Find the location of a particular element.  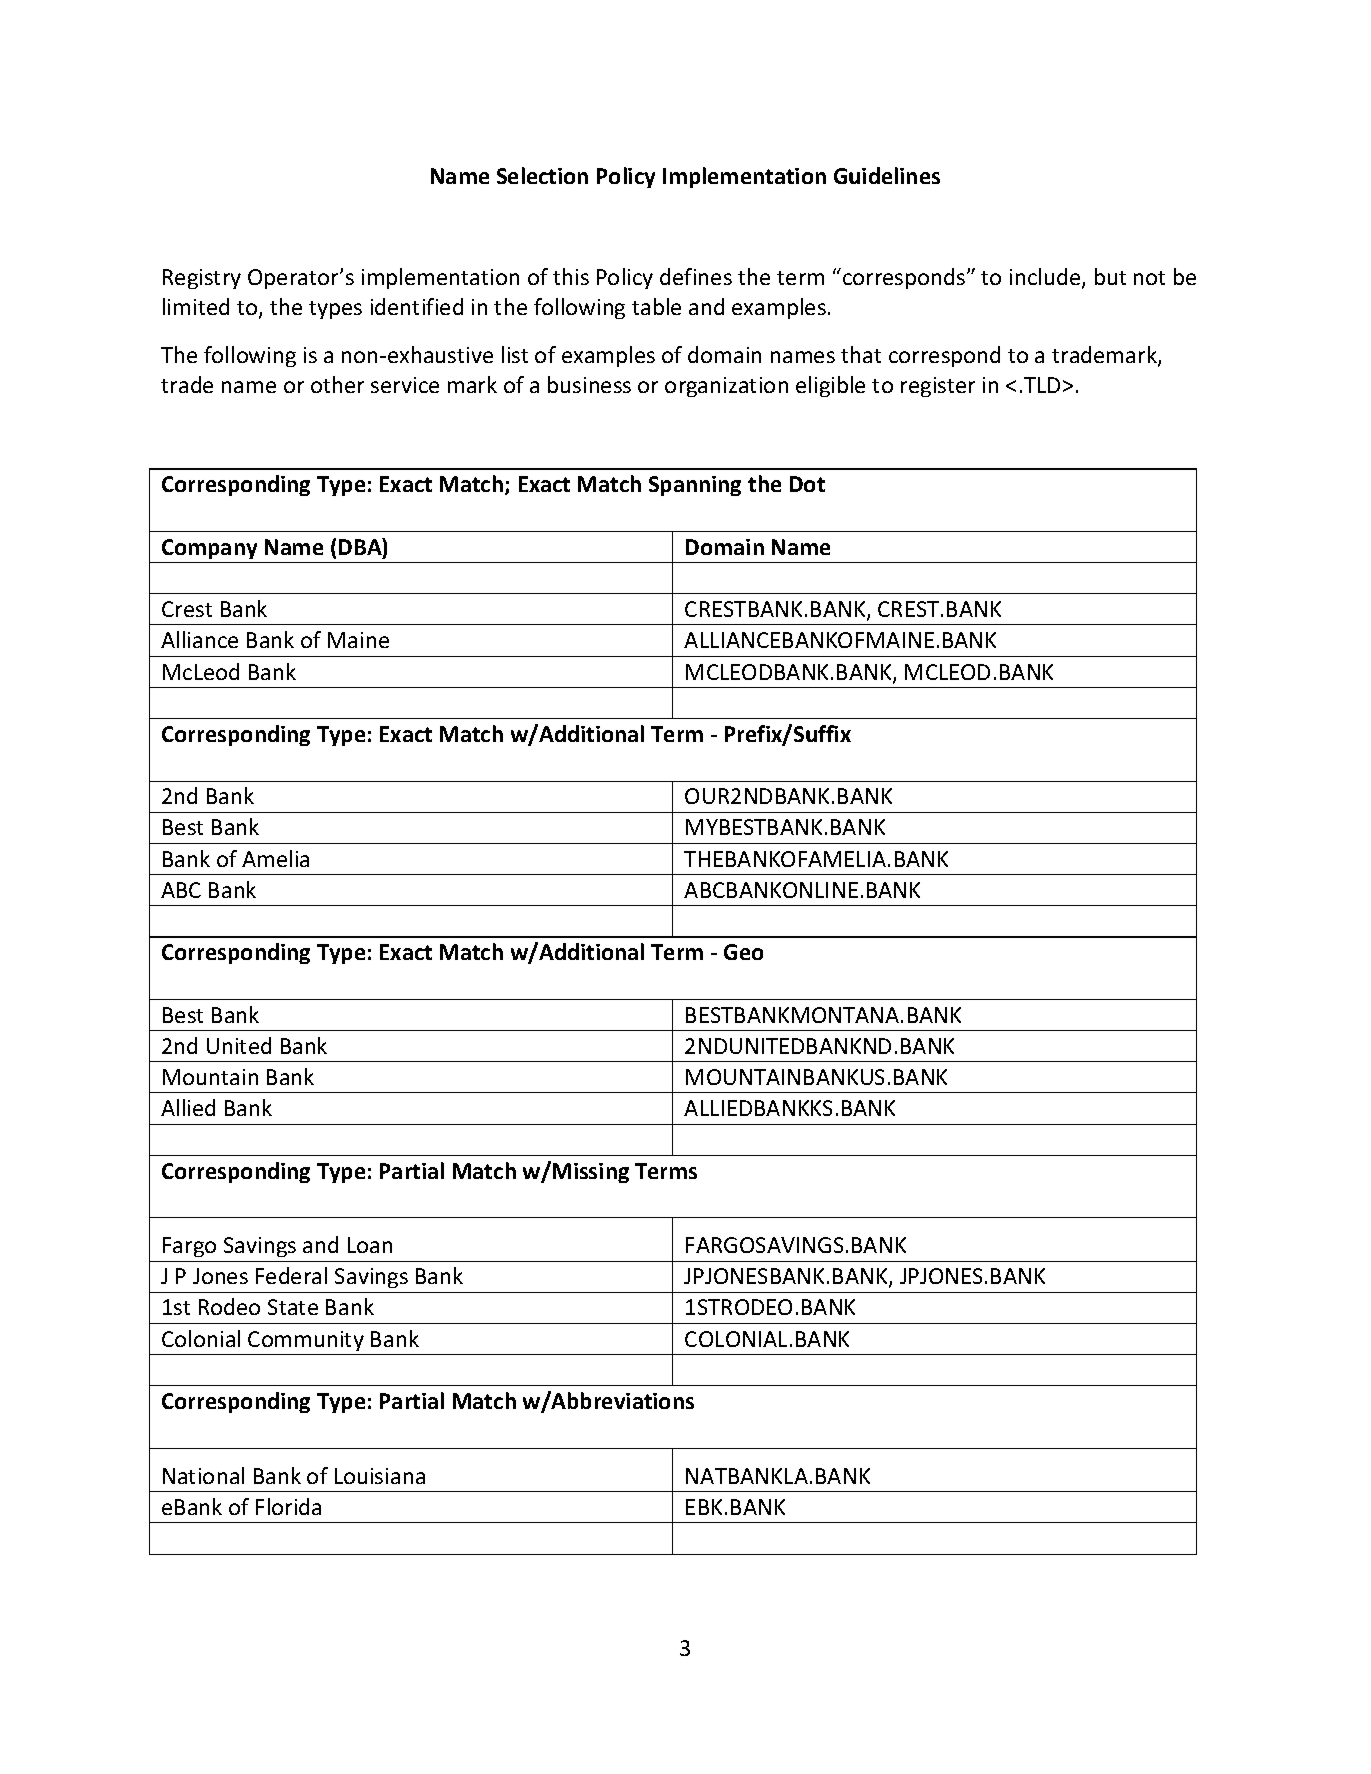

Geo is located at coordinates (743, 952).
